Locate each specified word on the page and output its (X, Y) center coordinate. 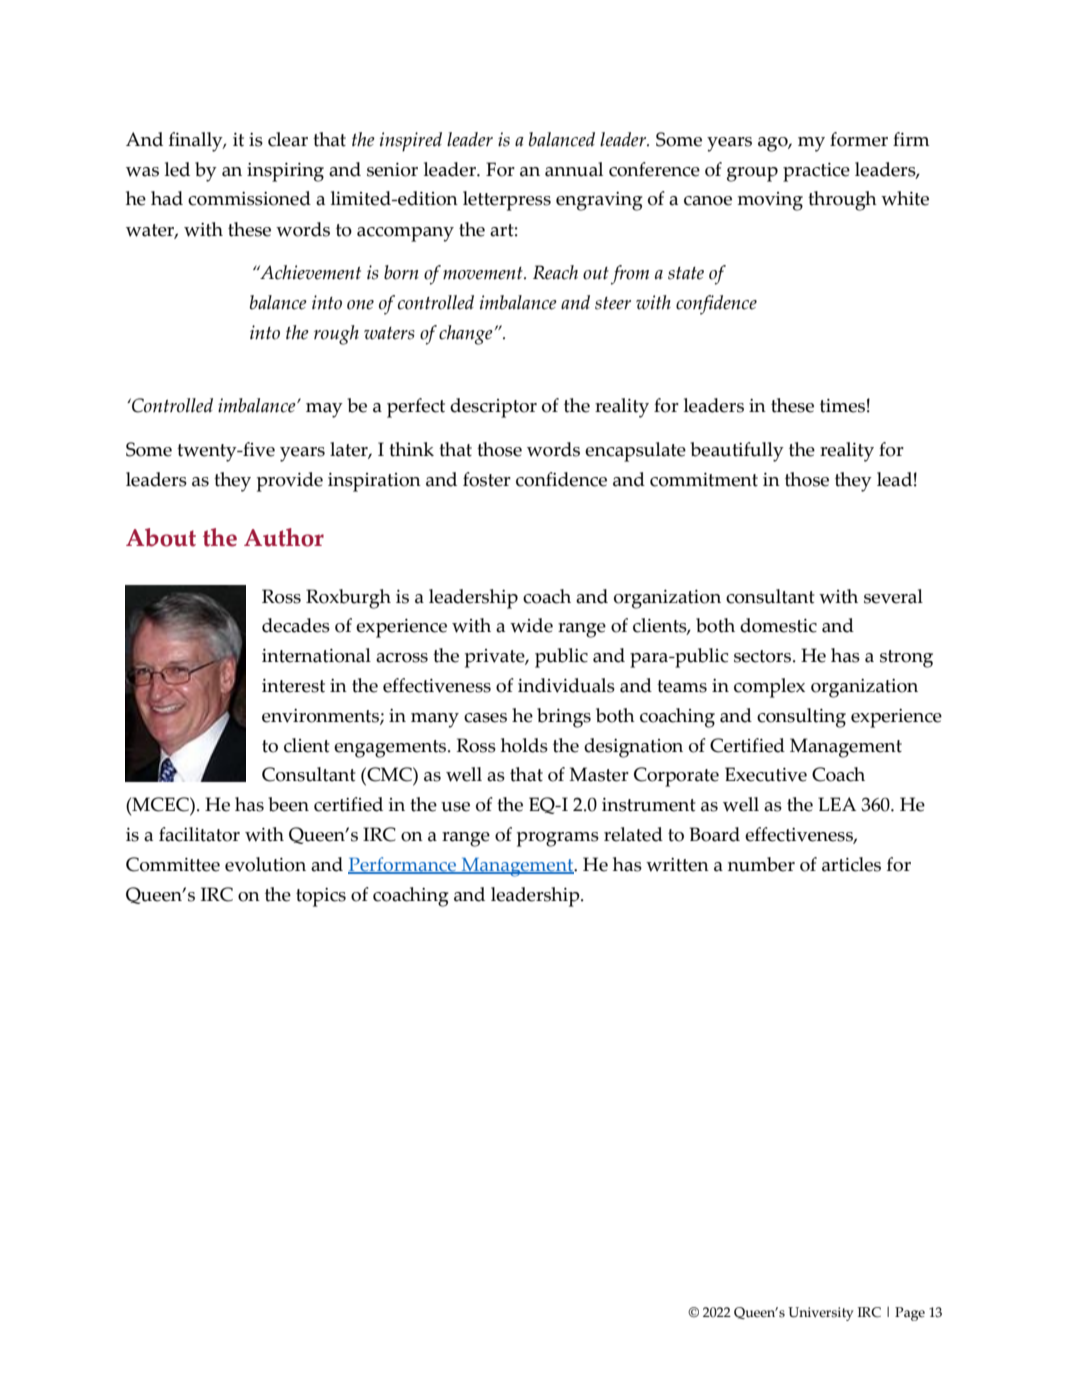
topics (321, 897)
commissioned (249, 198)
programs (558, 839)
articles (851, 864)
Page (910, 1314)
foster (487, 479)
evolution (265, 864)
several (893, 596)
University (821, 1314)
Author (284, 537)
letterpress (507, 201)
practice (816, 172)
